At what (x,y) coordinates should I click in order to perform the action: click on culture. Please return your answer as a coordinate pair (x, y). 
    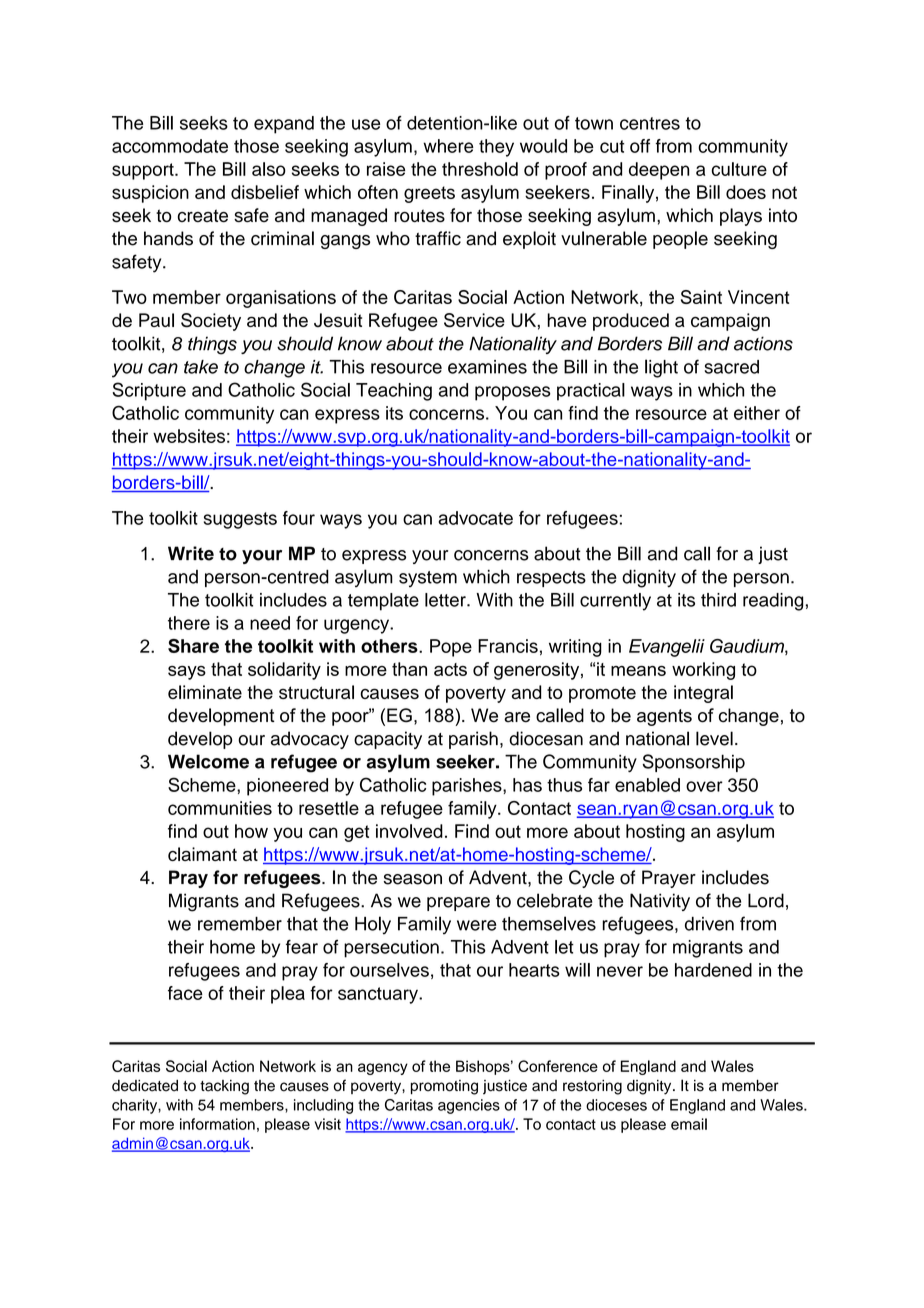
    Looking at the image, I should click on (739, 169).
